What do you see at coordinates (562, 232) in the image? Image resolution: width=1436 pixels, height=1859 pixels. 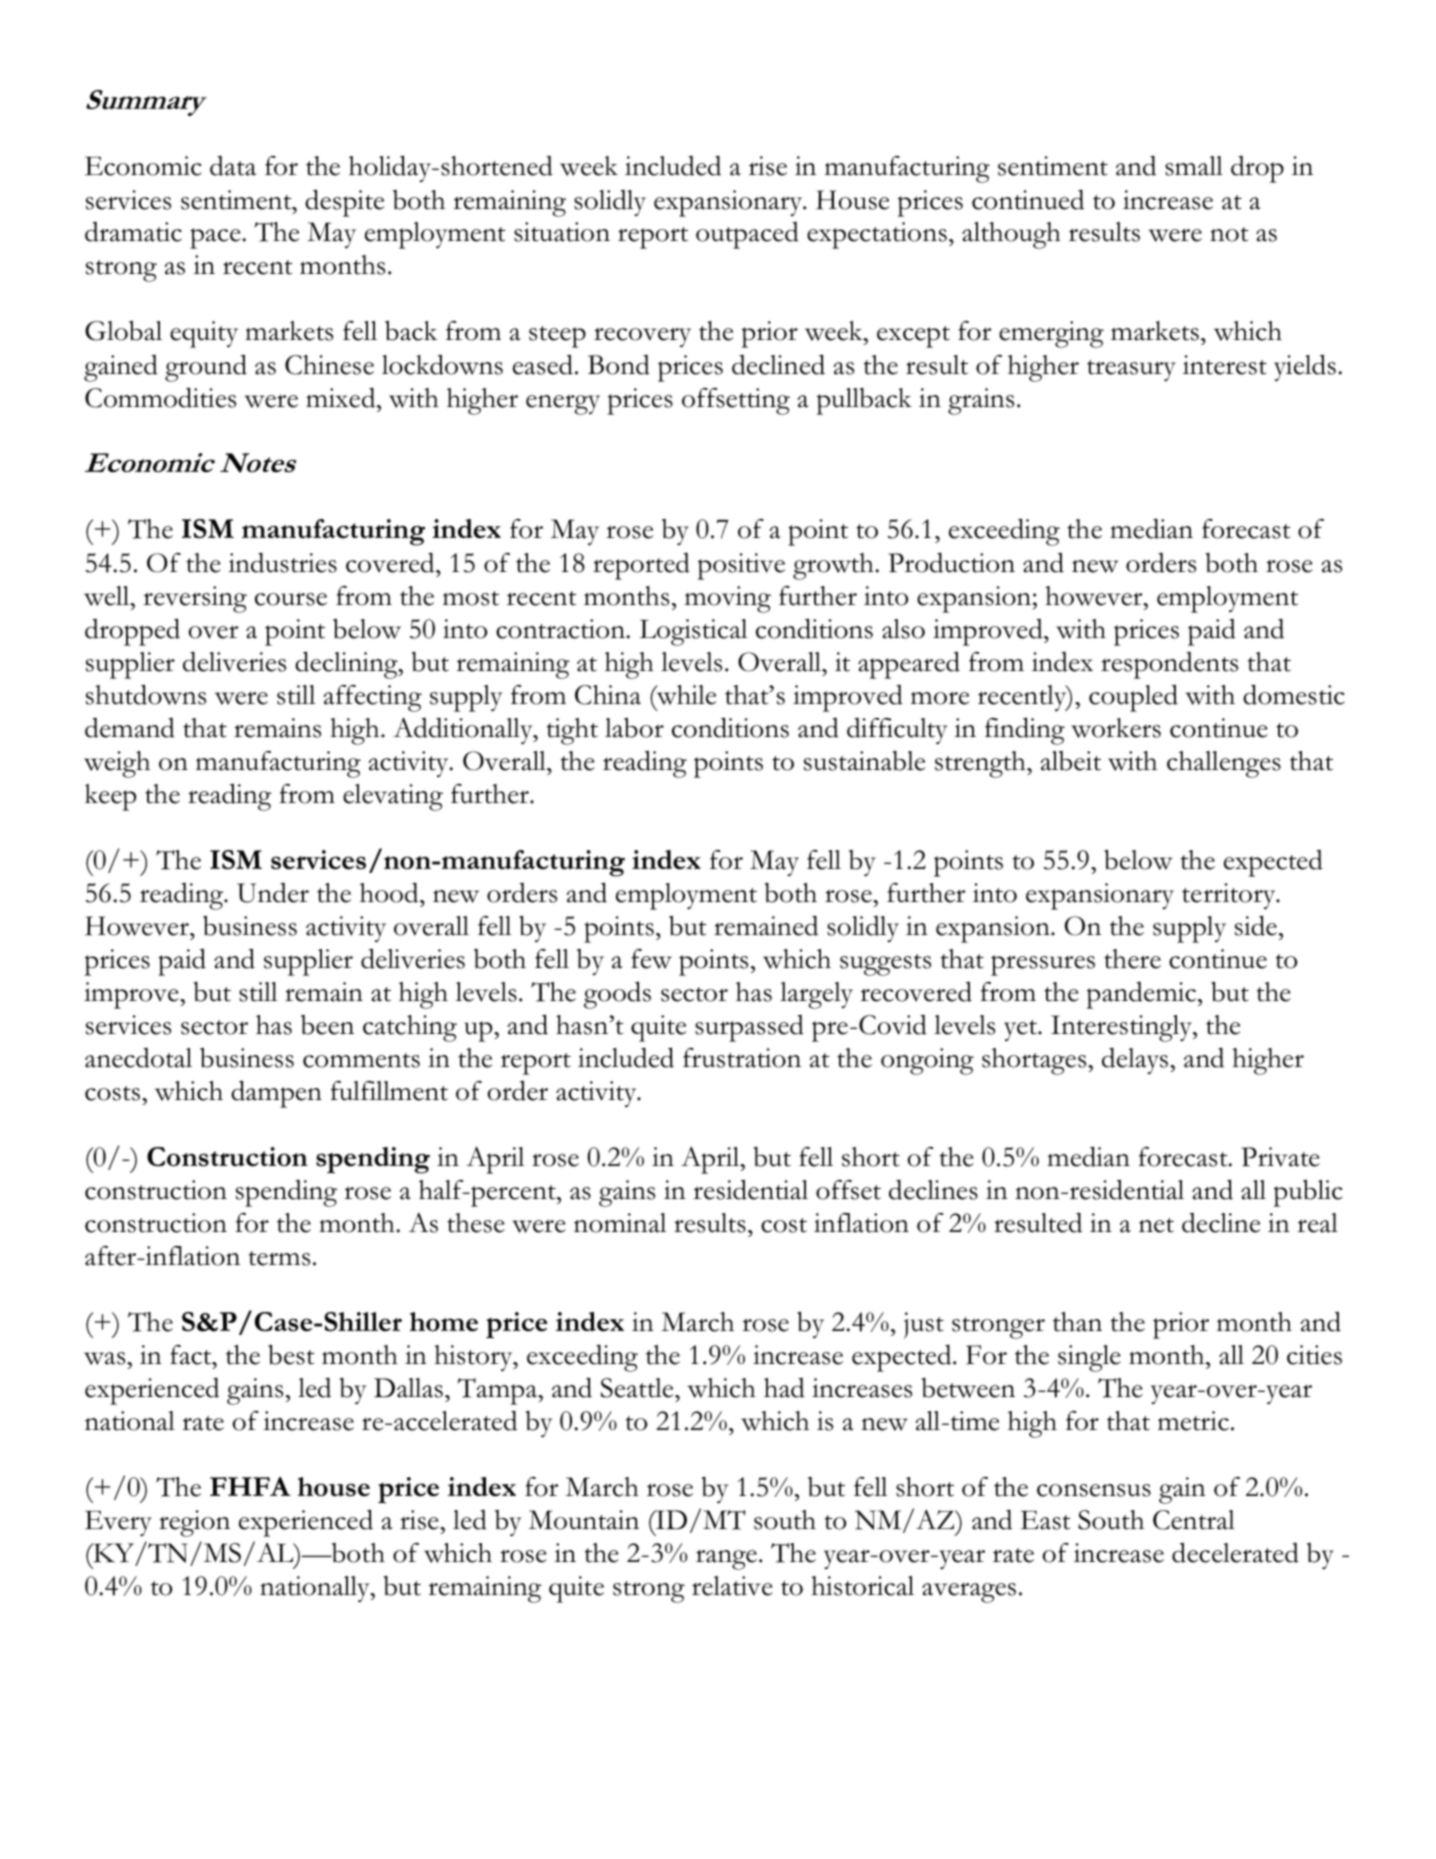 I see `situation` at bounding box center [562, 232].
